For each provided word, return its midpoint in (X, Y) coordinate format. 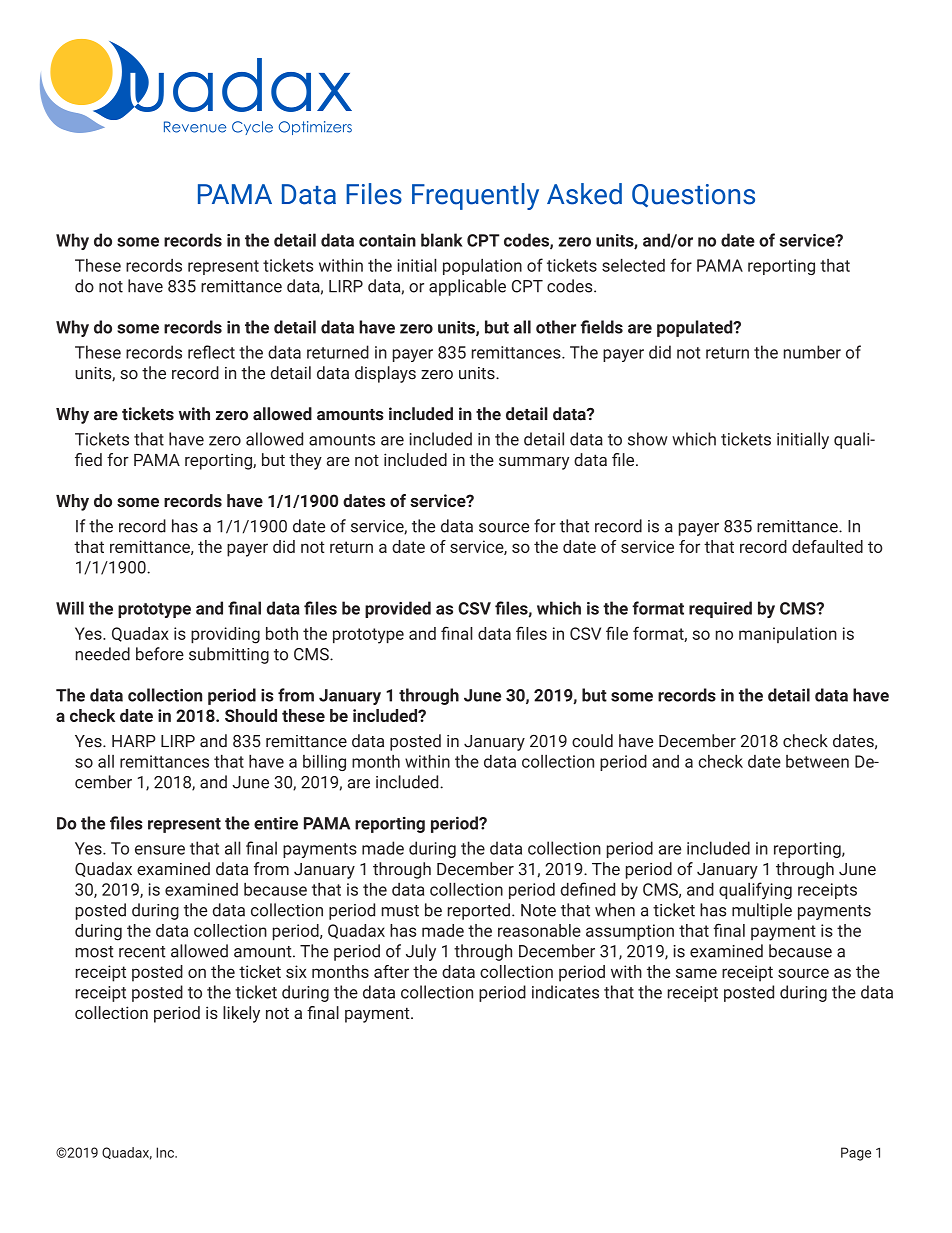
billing (324, 763)
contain (387, 240)
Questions (693, 195)
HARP (134, 741)
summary (534, 463)
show (648, 439)
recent (142, 952)
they (305, 461)
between (817, 761)
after (391, 971)
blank (442, 240)
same (696, 973)
